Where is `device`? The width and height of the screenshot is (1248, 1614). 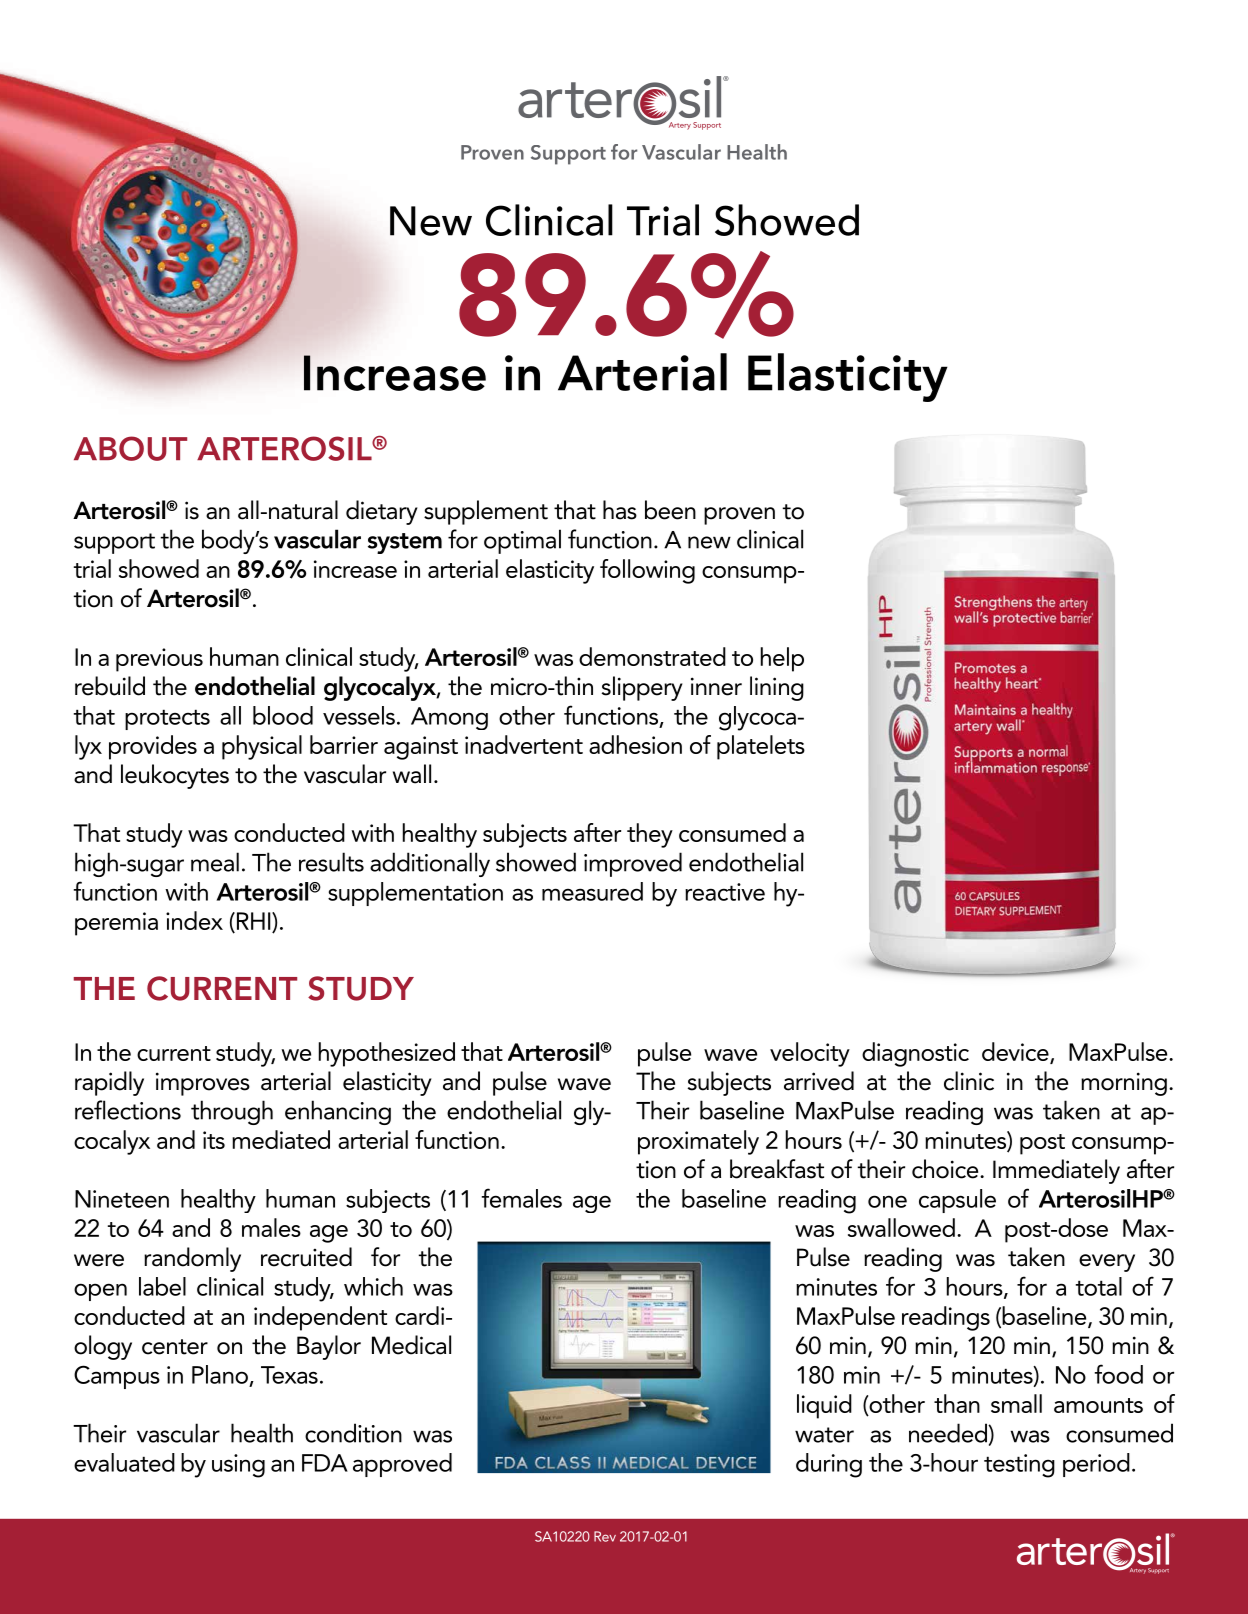 device is located at coordinates (1016, 1052).
